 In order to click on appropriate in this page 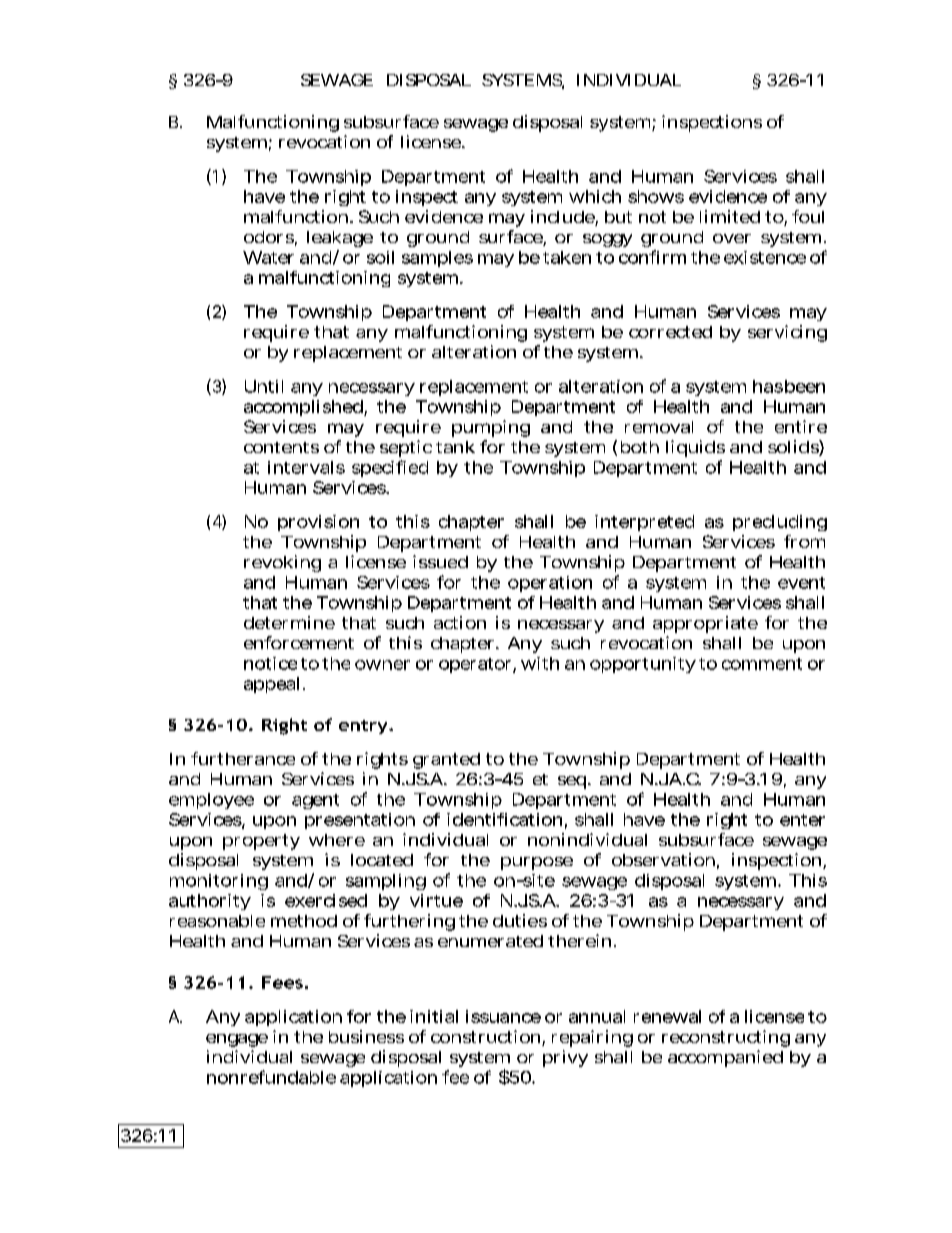, I will do `click(705, 624)`.
